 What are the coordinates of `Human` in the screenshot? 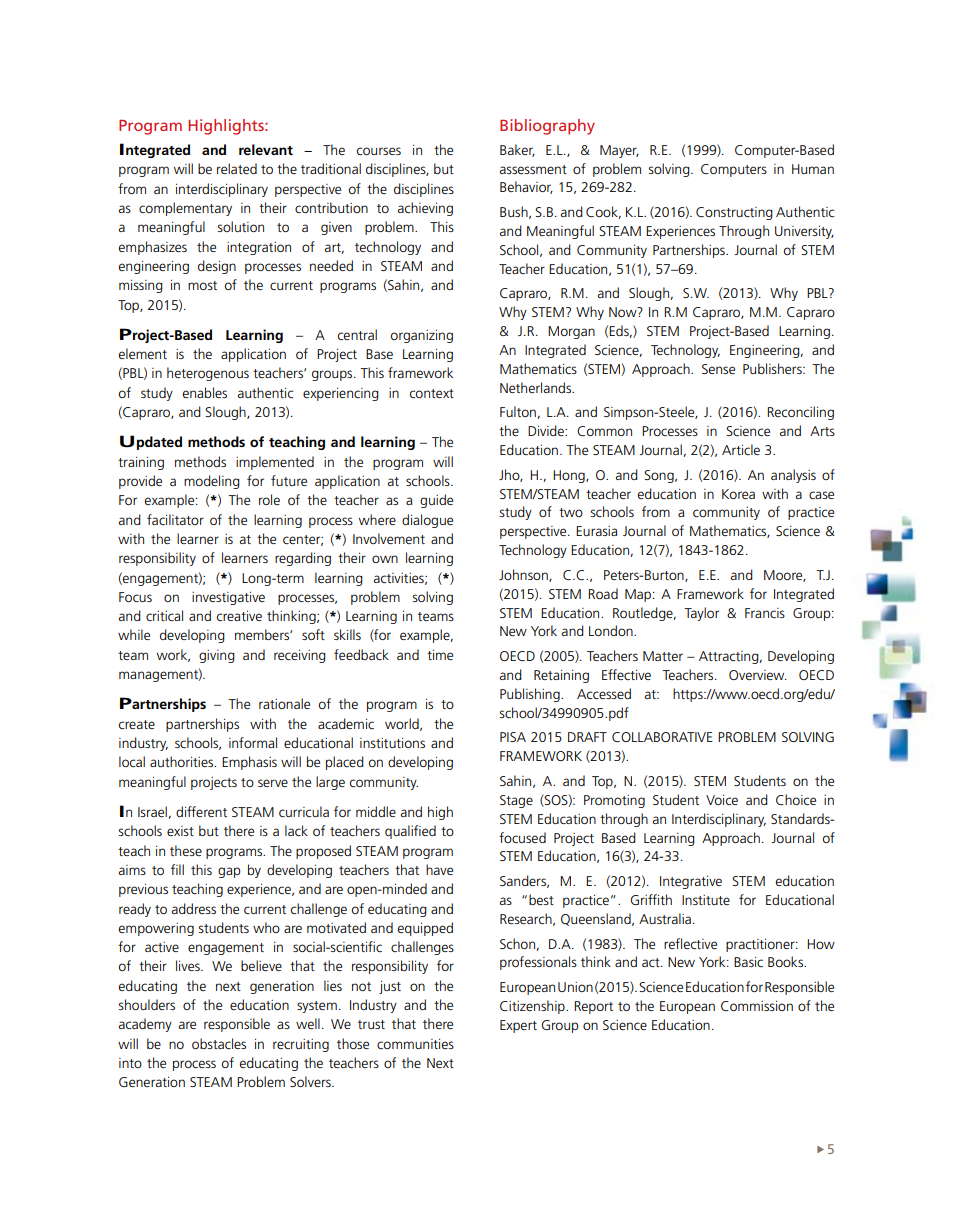 It's located at (813, 169).
